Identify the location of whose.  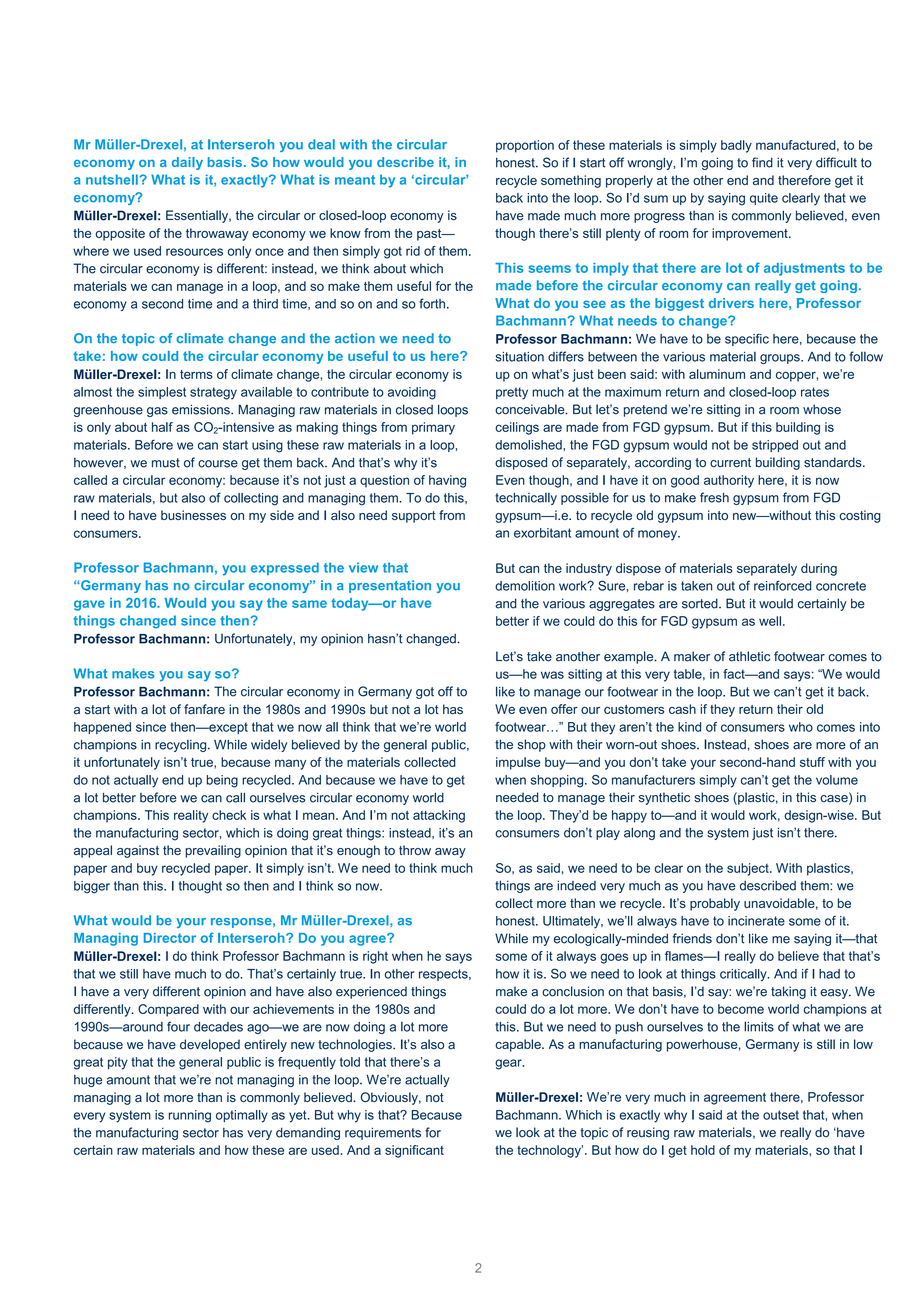
(822, 409).
